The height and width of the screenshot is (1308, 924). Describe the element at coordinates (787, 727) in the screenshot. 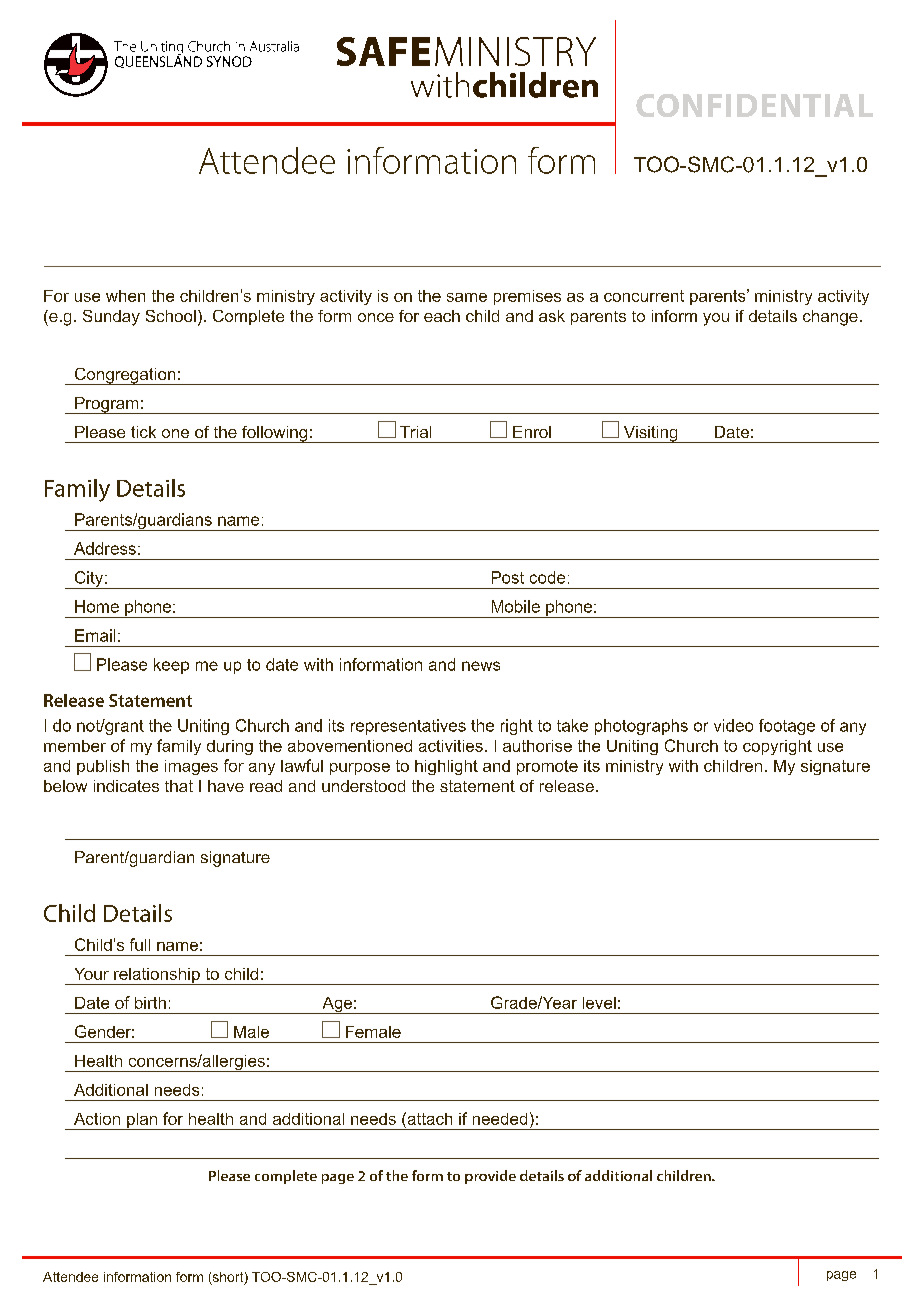

I see `footage` at that location.
